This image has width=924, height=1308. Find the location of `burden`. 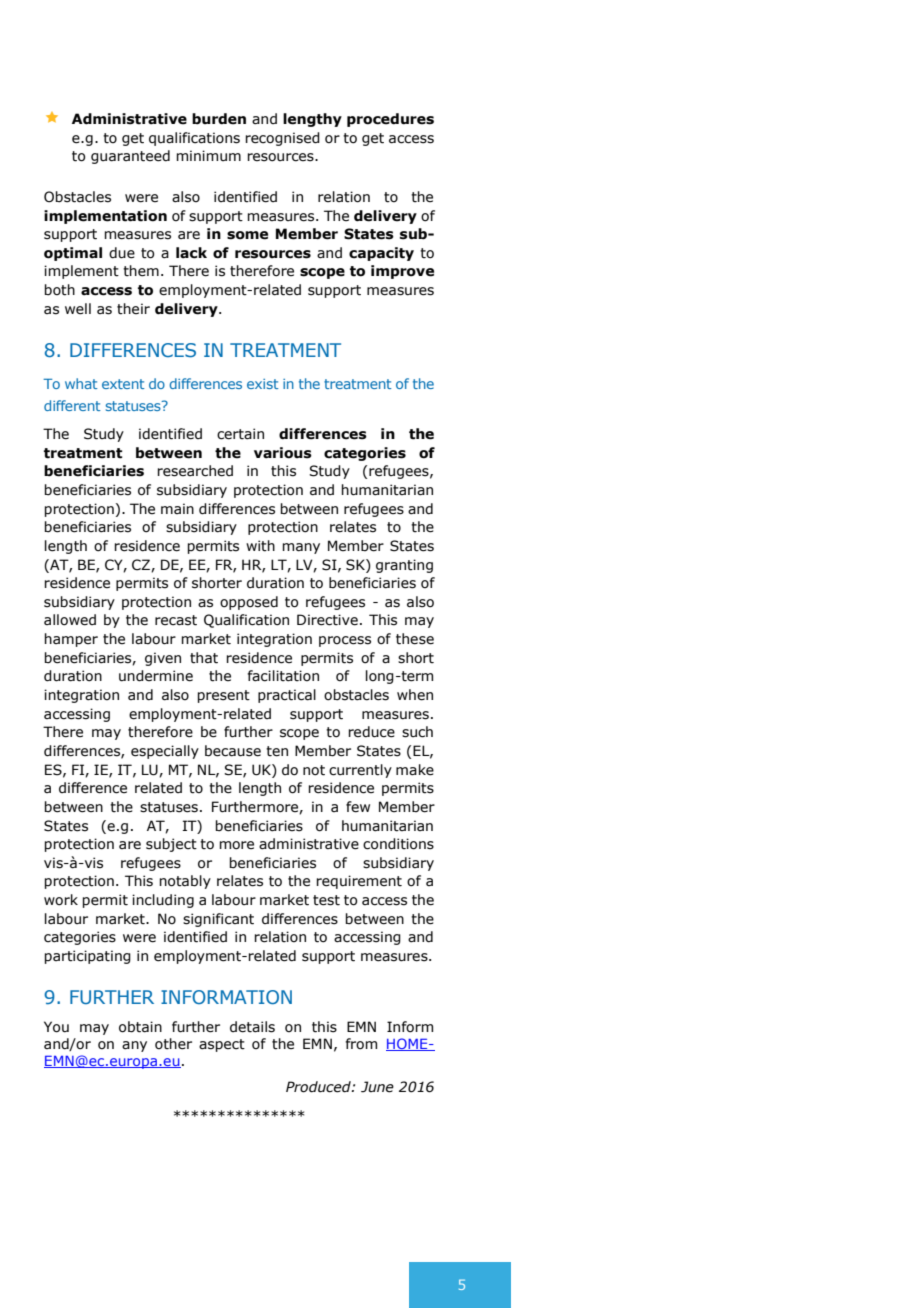

burden is located at coordinates (219, 119).
